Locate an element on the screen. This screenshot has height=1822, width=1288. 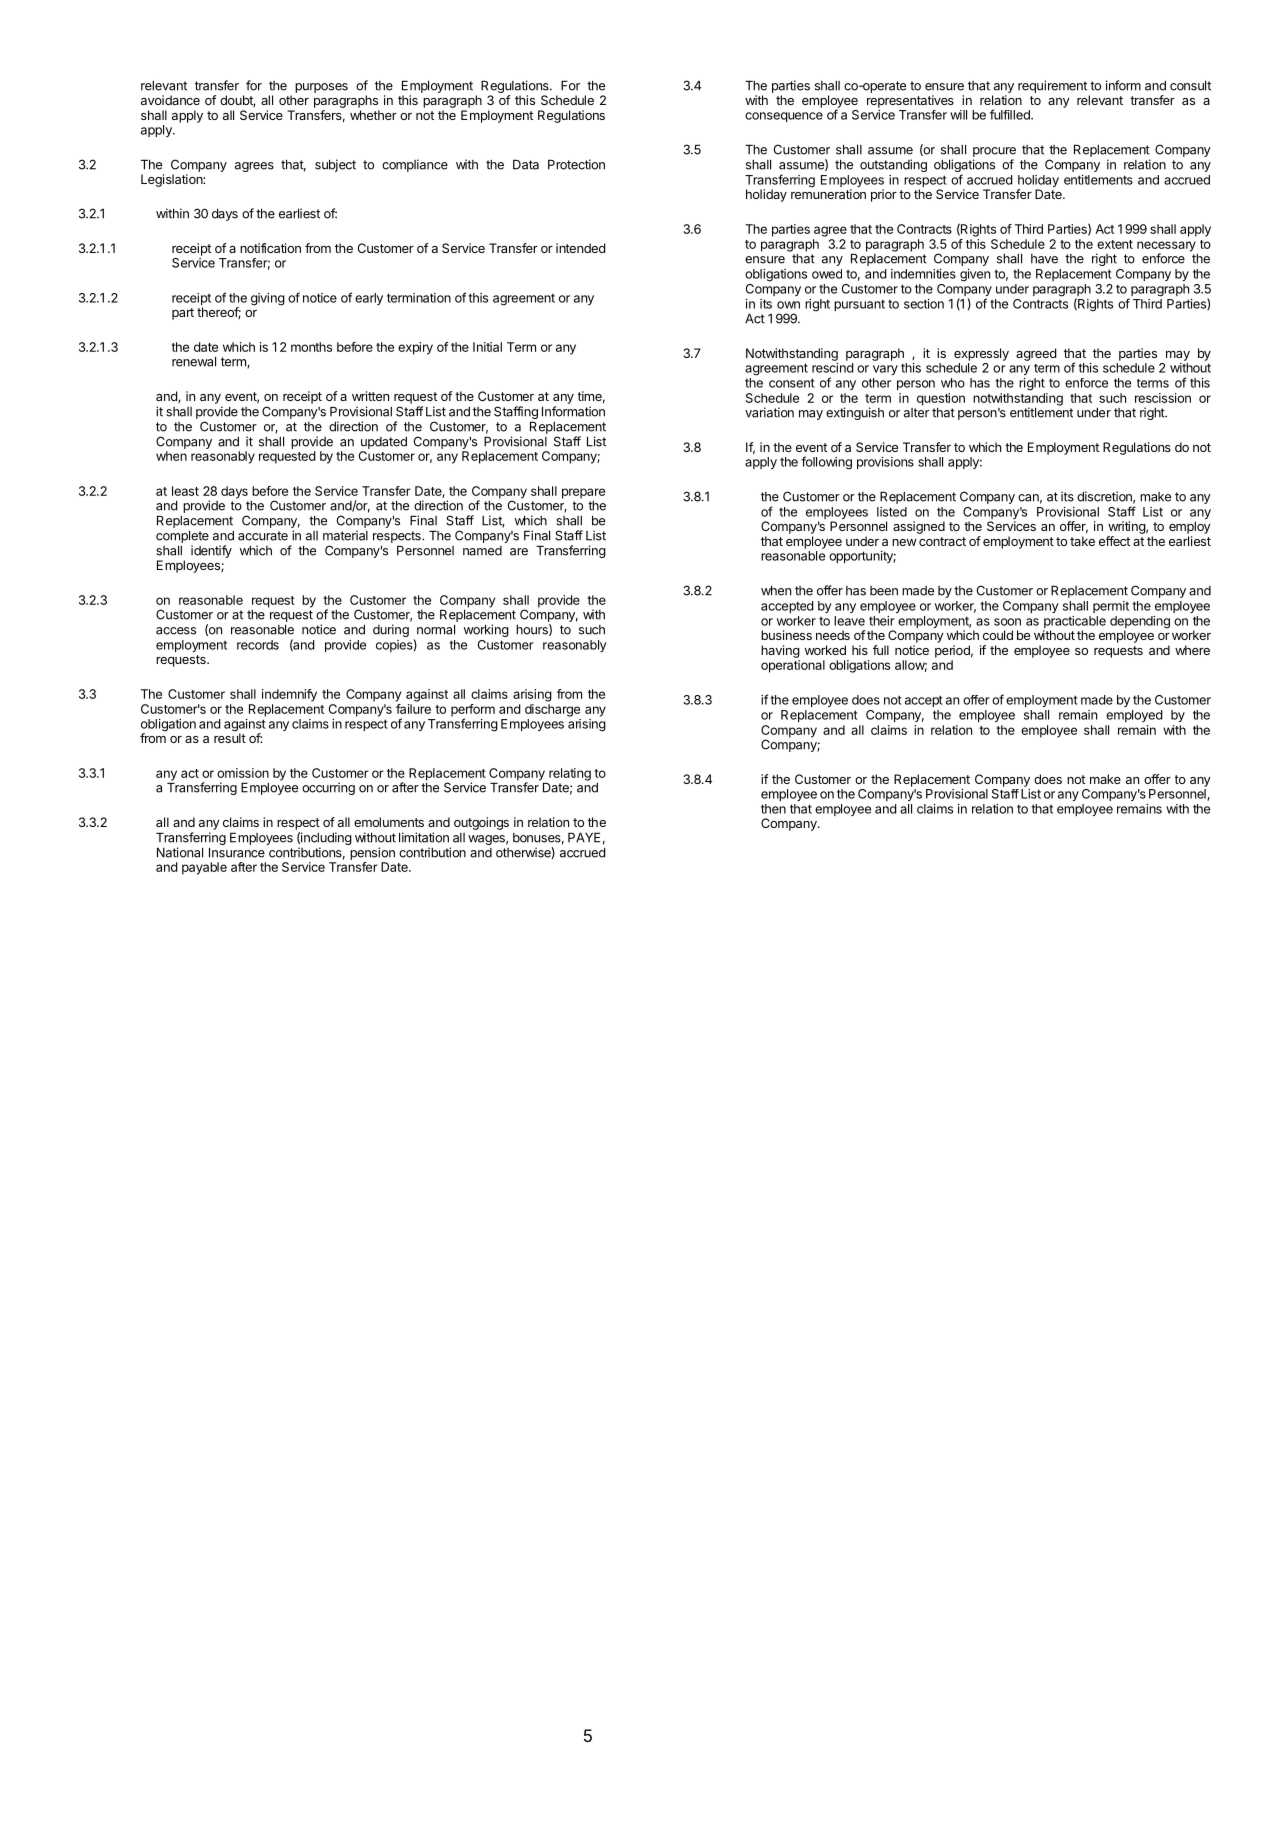
expressly is located at coordinates (981, 354).
